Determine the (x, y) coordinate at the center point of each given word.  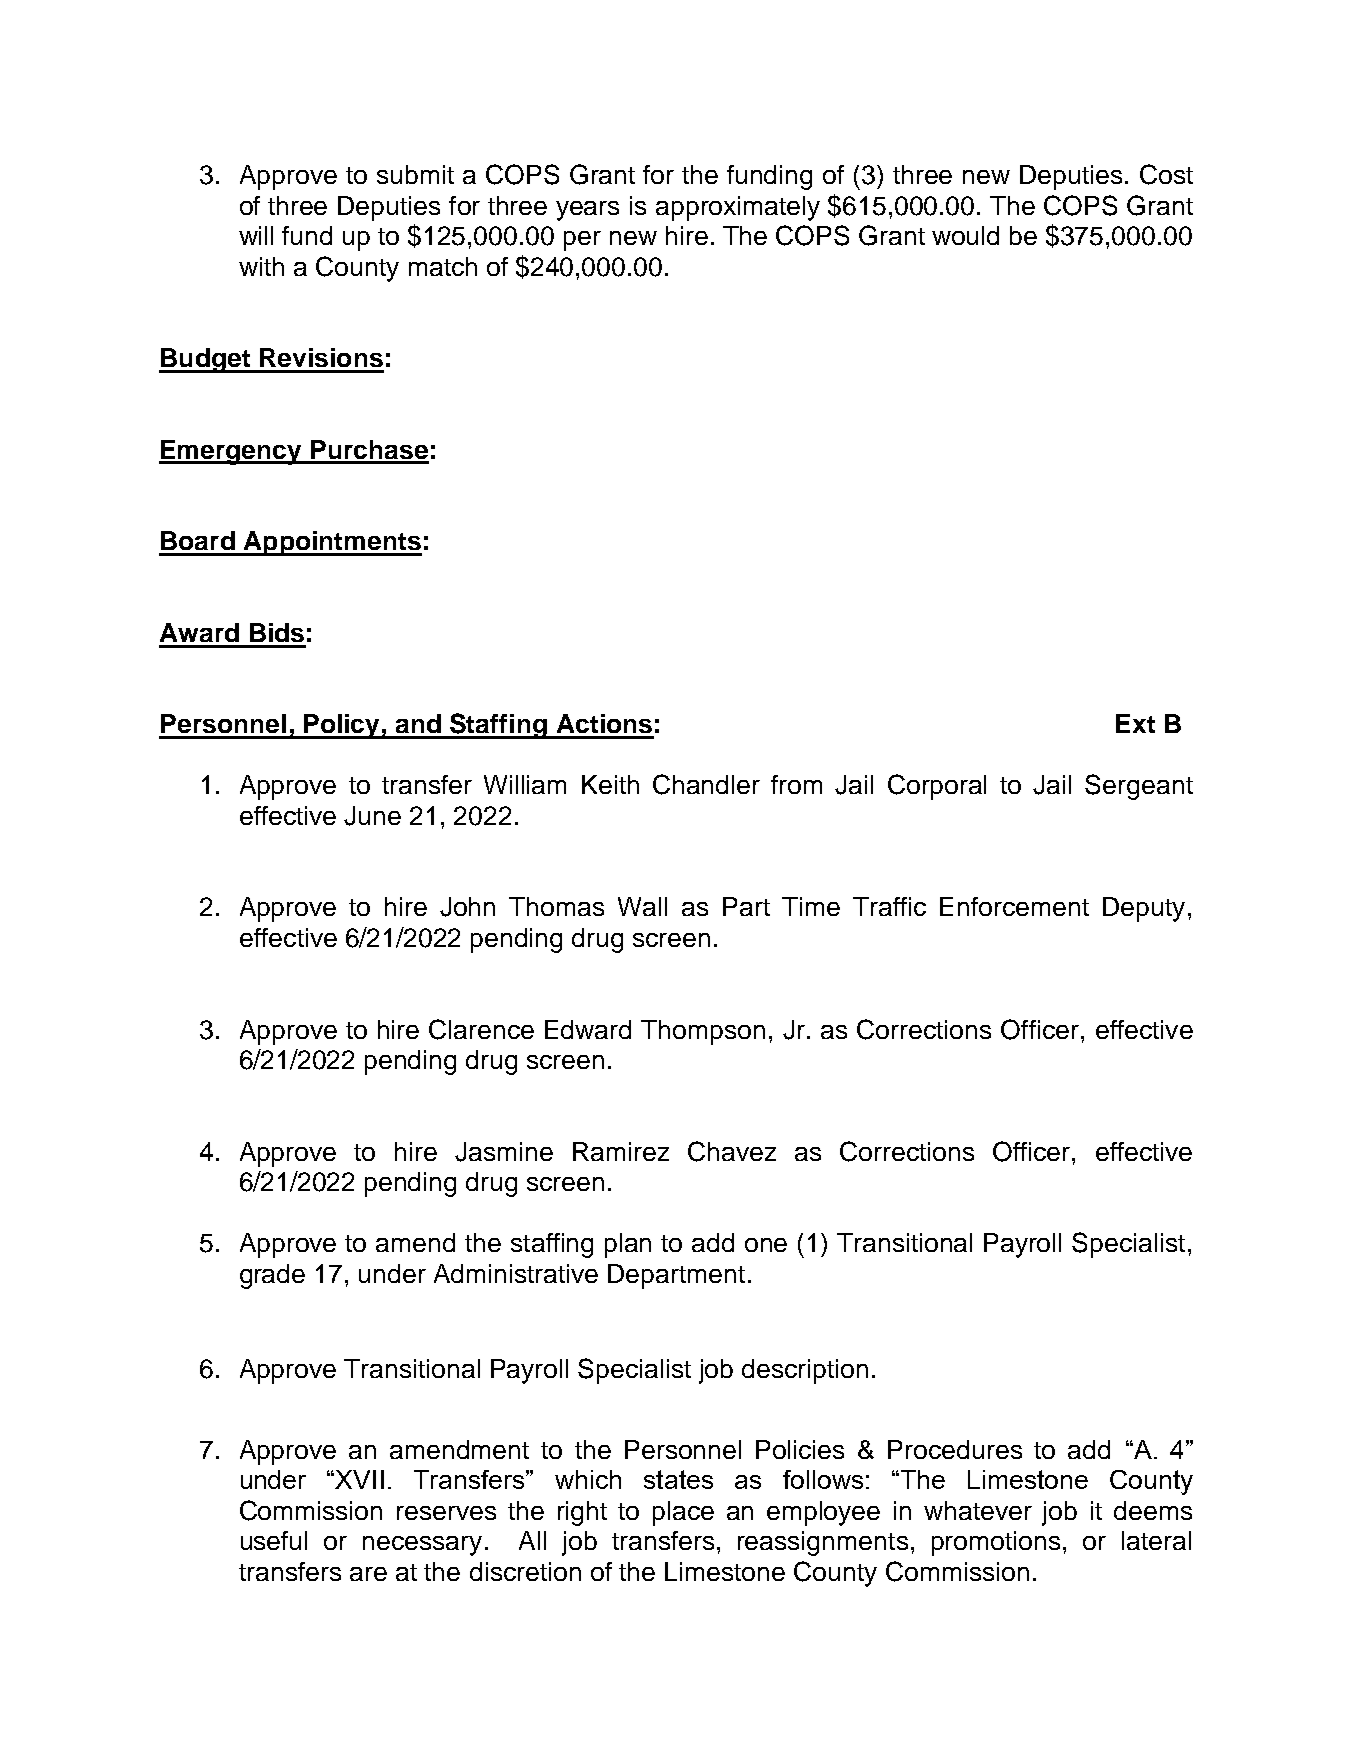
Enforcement (1014, 906)
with (261, 266)
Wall (642, 906)
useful (274, 1540)
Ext (1135, 723)
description (805, 1371)
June (372, 816)
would (965, 235)
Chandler (706, 784)
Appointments (331, 543)
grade (272, 1276)
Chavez (732, 1151)
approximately (738, 208)
